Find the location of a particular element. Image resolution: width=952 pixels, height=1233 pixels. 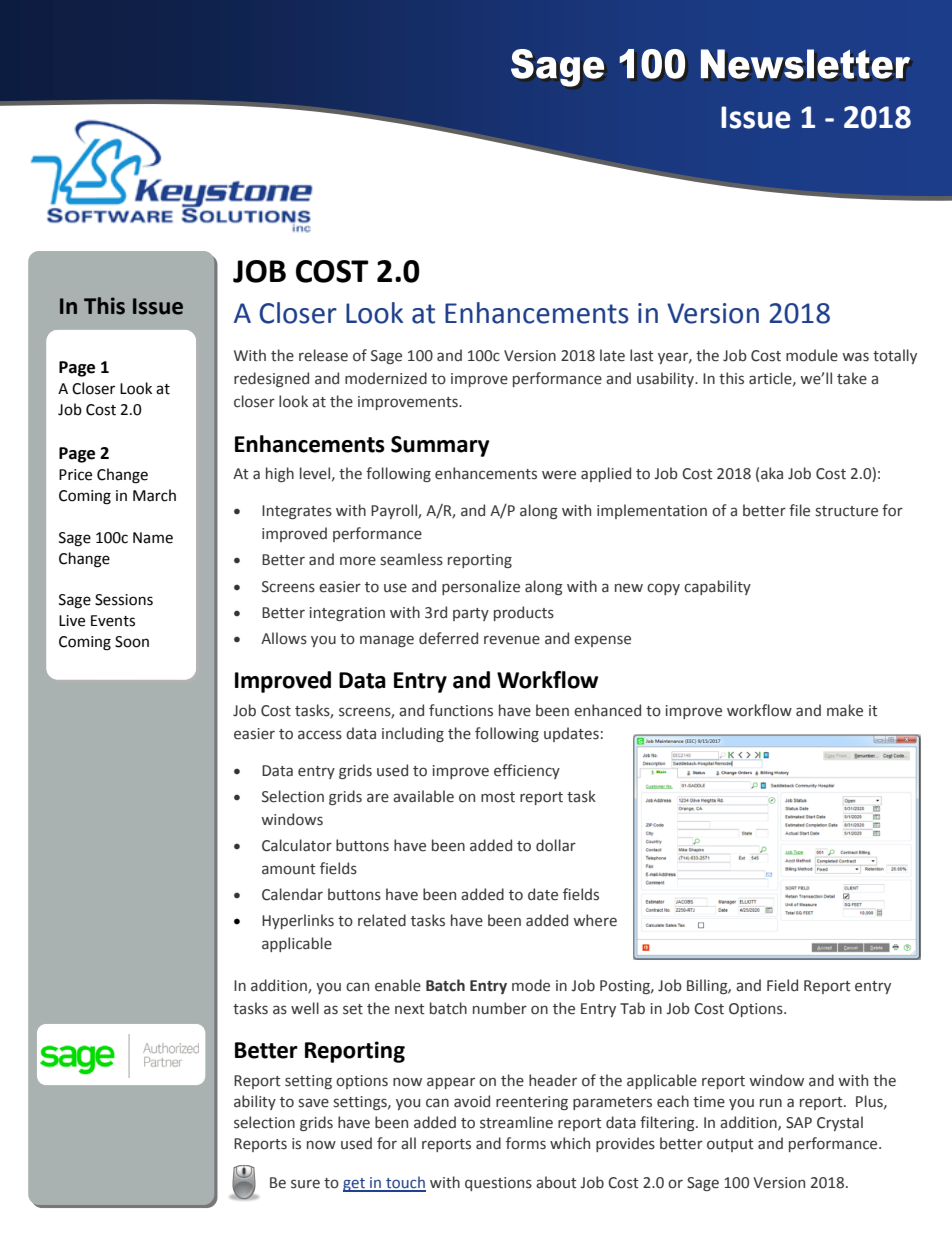

Summary is located at coordinates (440, 446).
